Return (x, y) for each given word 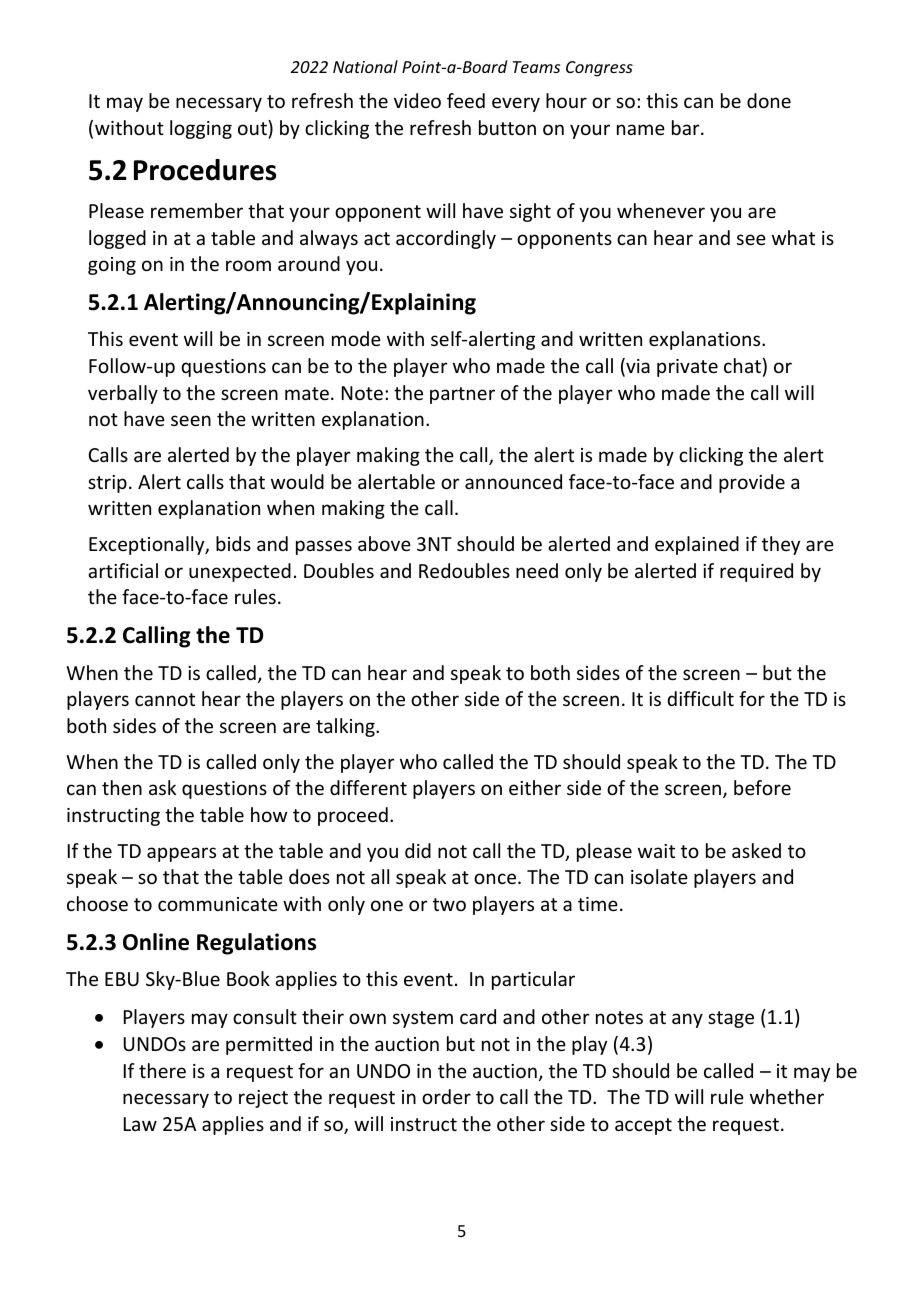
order (446, 1096)
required (756, 572)
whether (787, 1096)
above (384, 543)
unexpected (240, 572)
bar (687, 127)
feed (466, 100)
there (162, 1070)
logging (201, 129)
